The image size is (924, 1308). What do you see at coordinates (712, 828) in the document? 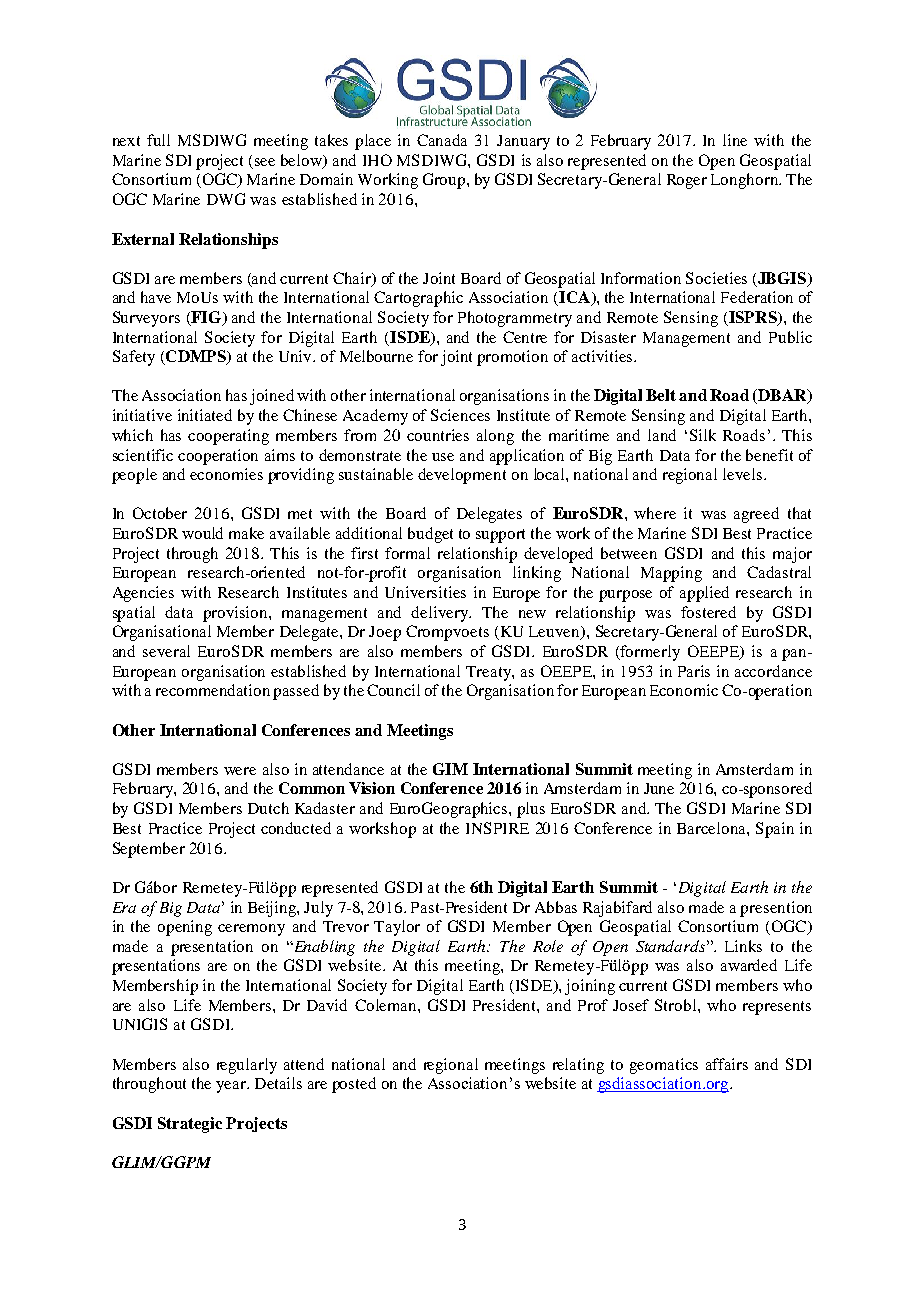
I see `Barcelona` at bounding box center [712, 828].
